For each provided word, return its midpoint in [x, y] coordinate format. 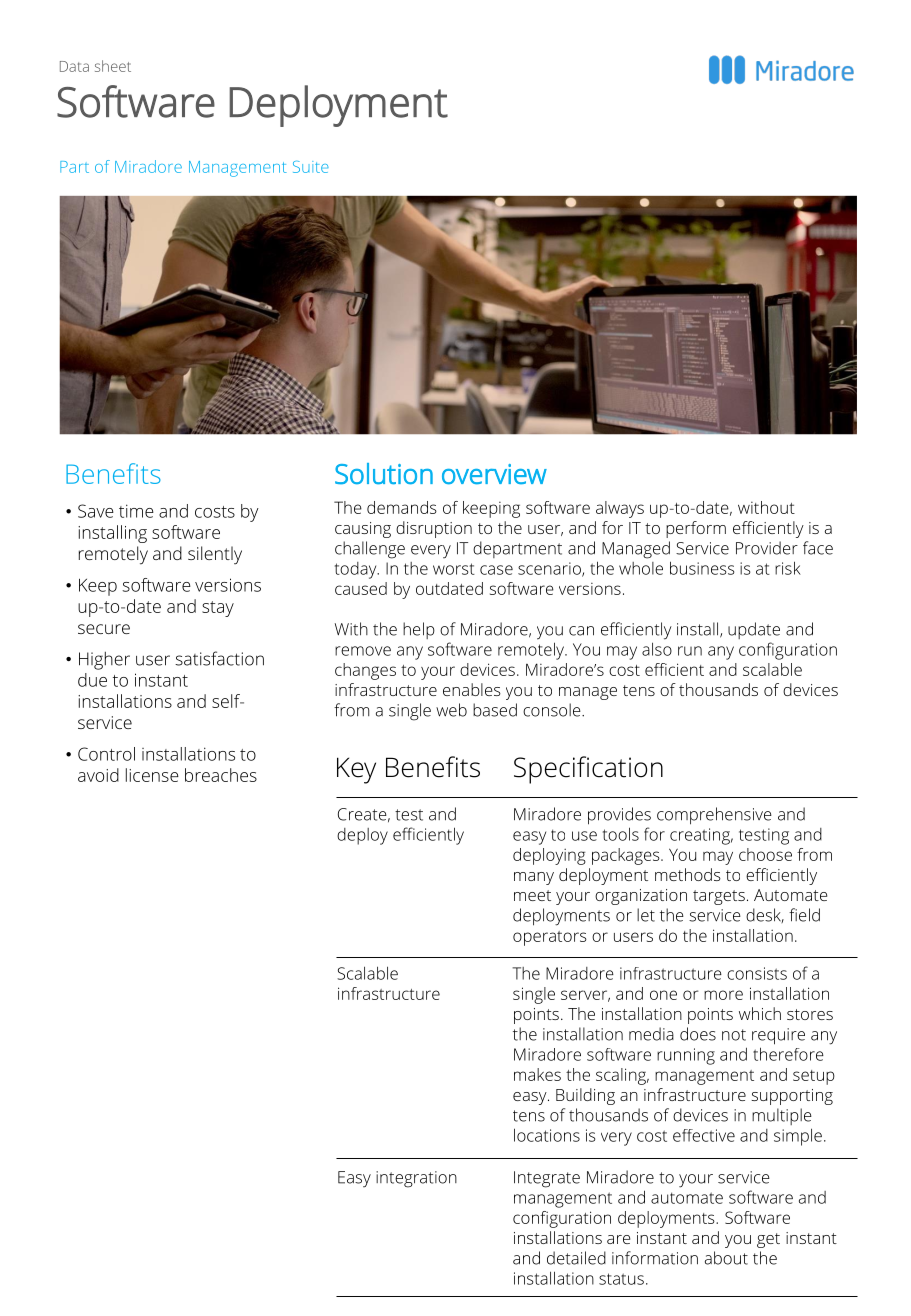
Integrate [547, 1179]
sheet [113, 66]
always [620, 509]
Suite [311, 167]
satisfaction [219, 658]
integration [416, 1179]
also [657, 649]
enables [472, 689]
